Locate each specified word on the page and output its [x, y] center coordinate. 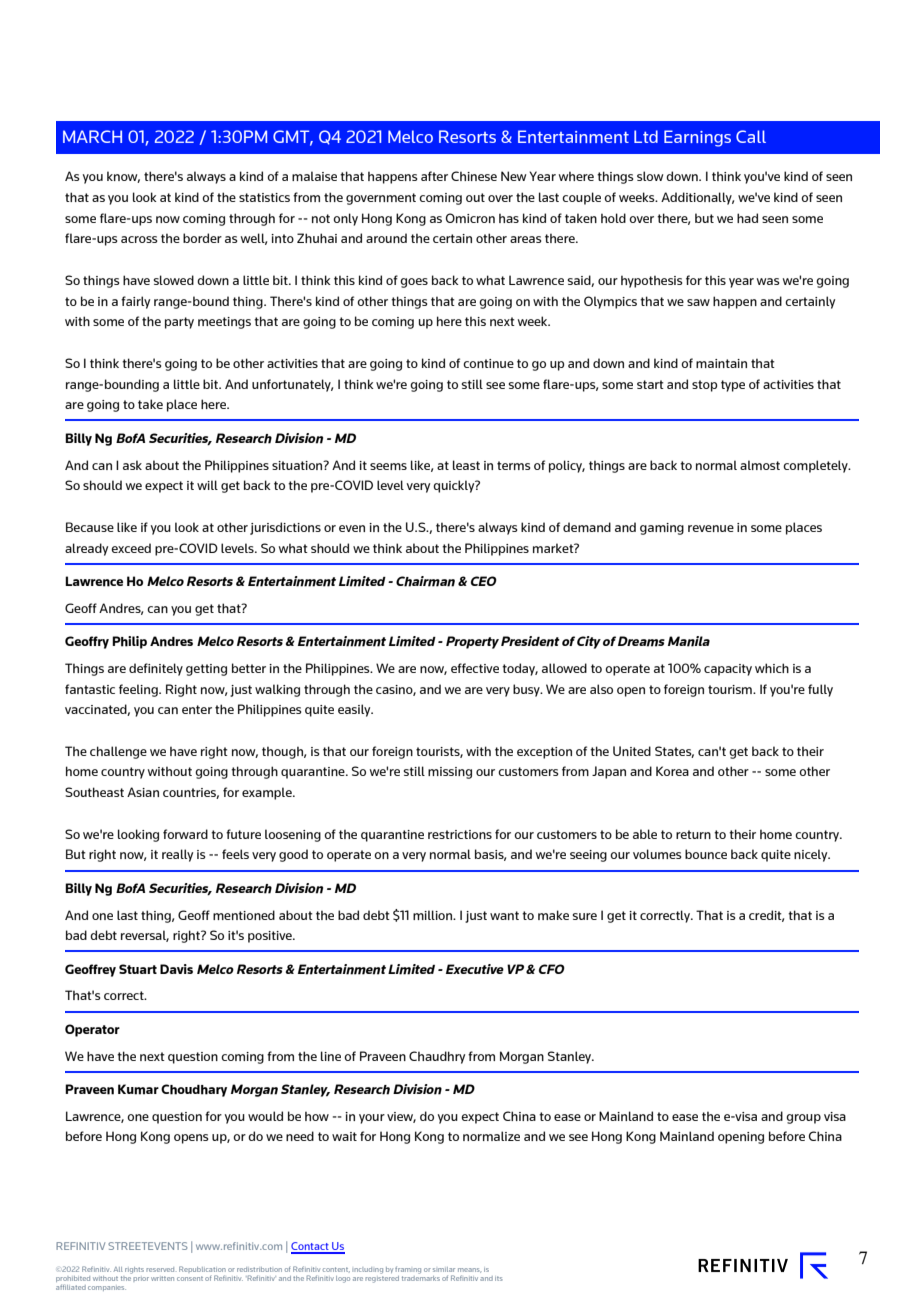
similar [444, 1269]
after [434, 176]
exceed [131, 548]
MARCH [92, 136]
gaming [662, 529]
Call [751, 136]
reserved [160, 1269]
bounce [706, 854]
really [177, 855]
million [434, 915]
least [466, 465]
